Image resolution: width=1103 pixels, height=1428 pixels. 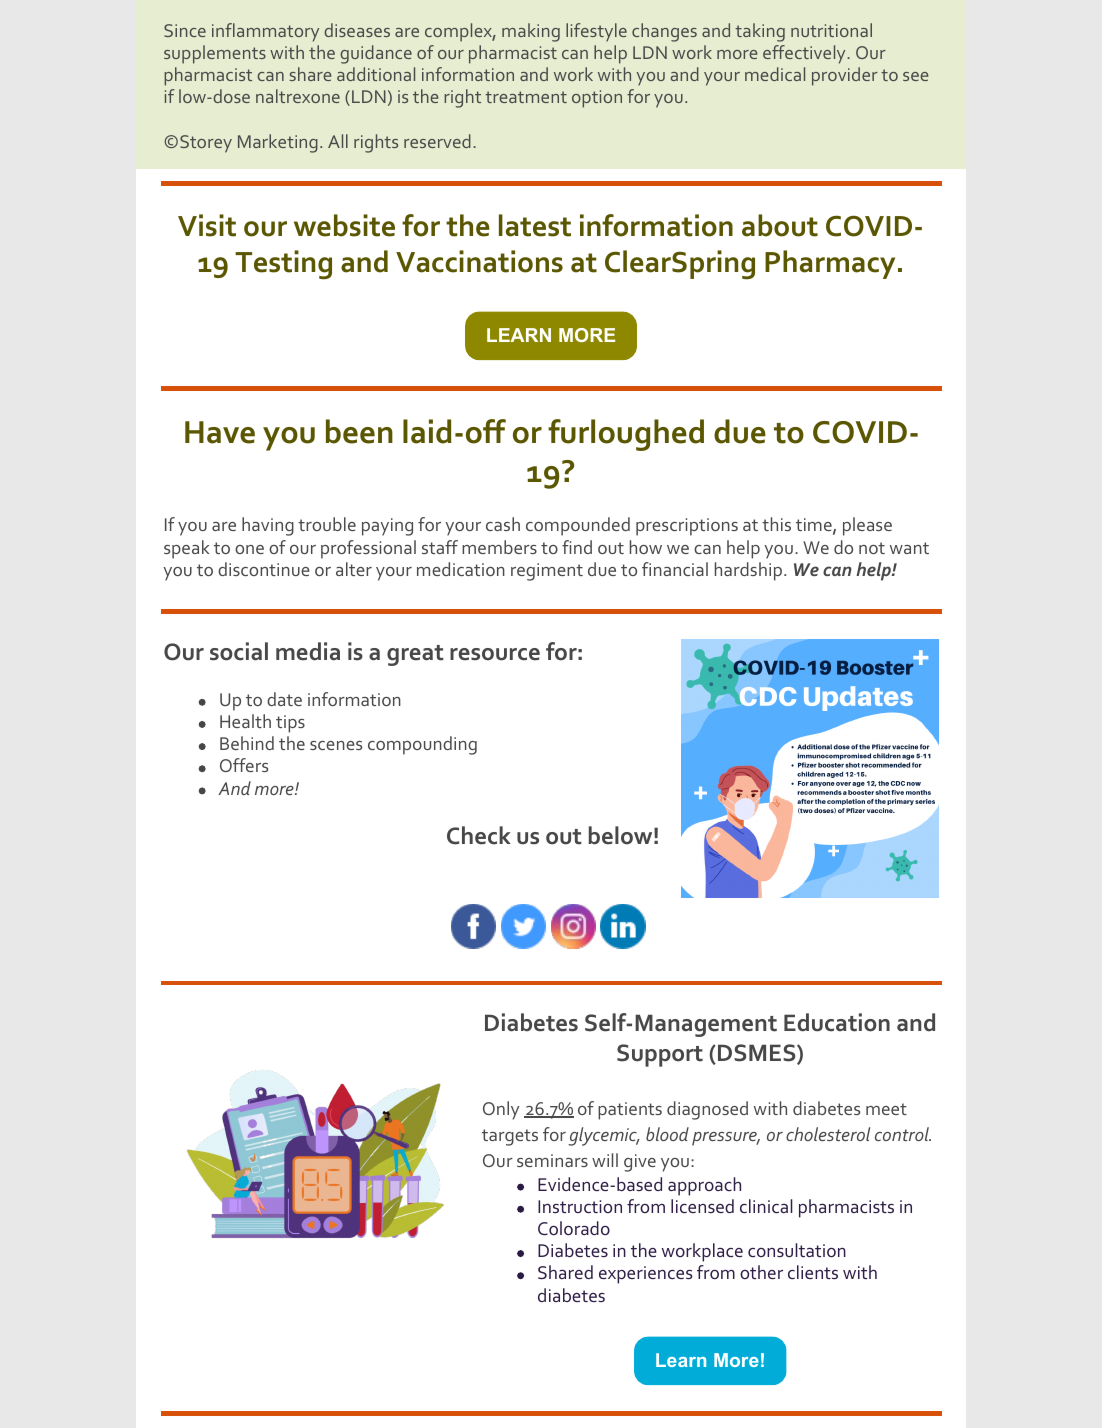 What do you see at coordinates (626, 435) in the screenshot?
I see `furloughed` at bounding box center [626, 435].
